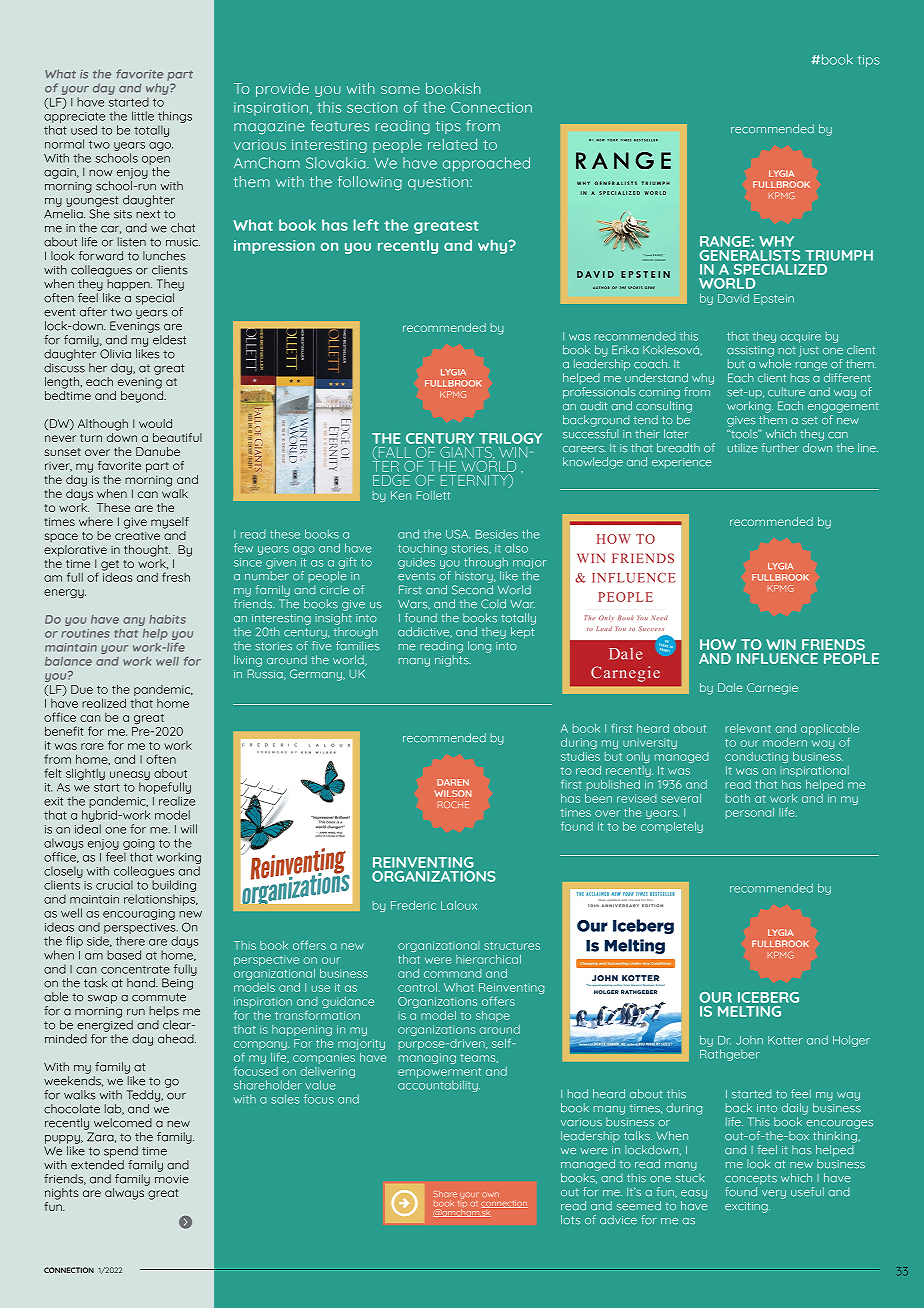 The width and height of the screenshot is (924, 1308). What do you see at coordinates (453, 804) in the screenshot?
I see `ROCHE` at bounding box center [453, 804].
